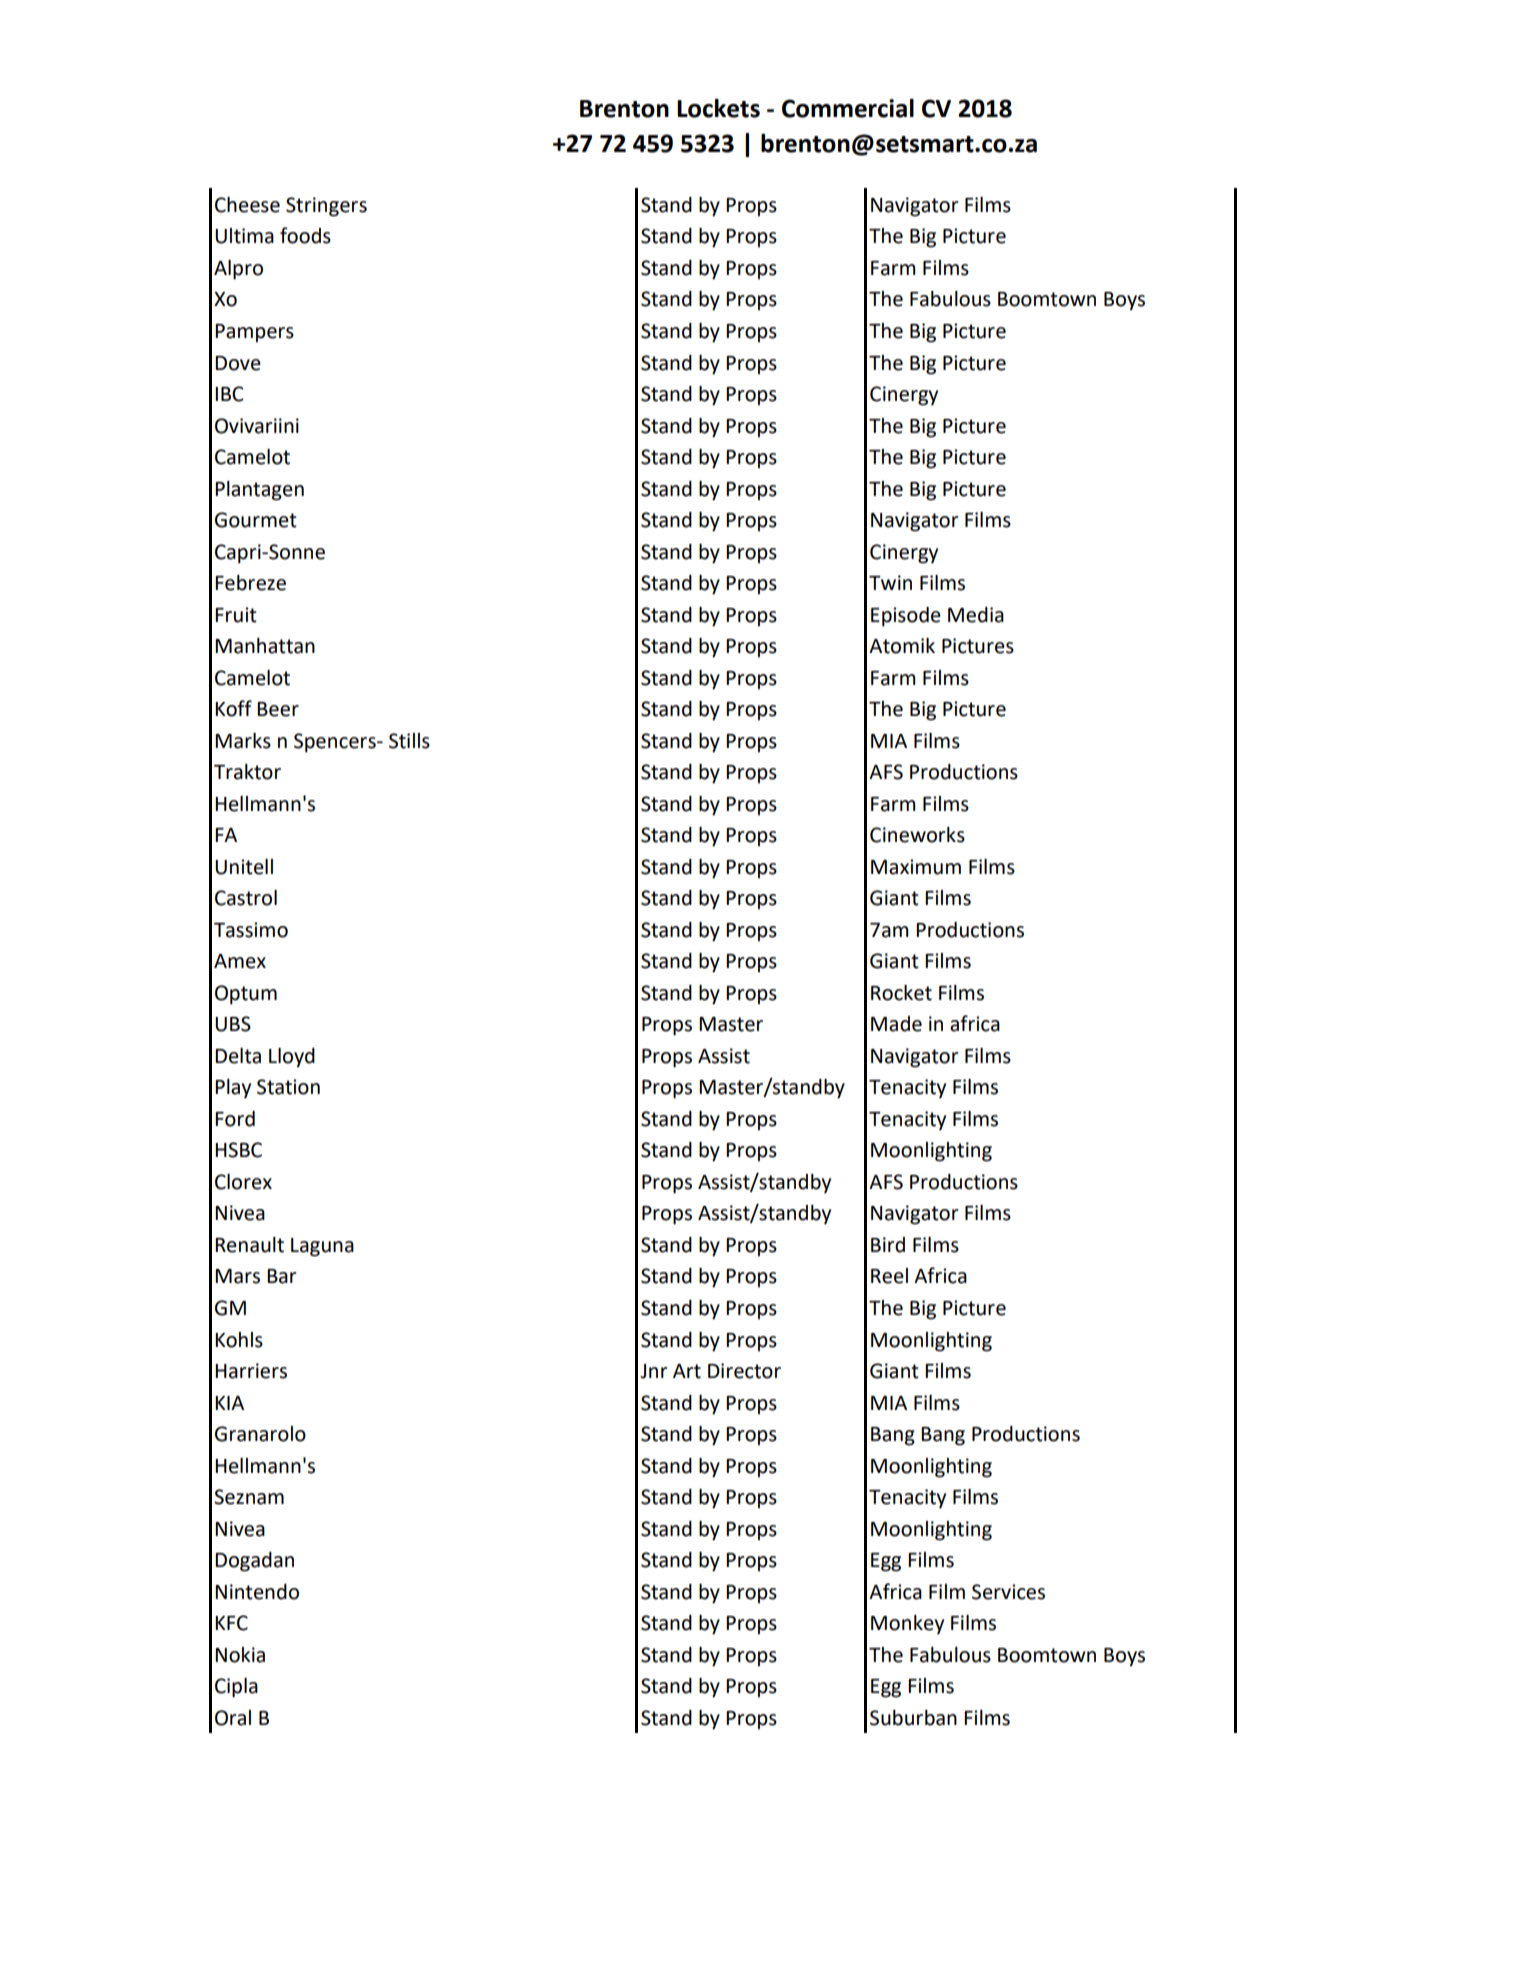  Describe the element at coordinates (848, 108) in the document. I see `Commercial` at that location.
